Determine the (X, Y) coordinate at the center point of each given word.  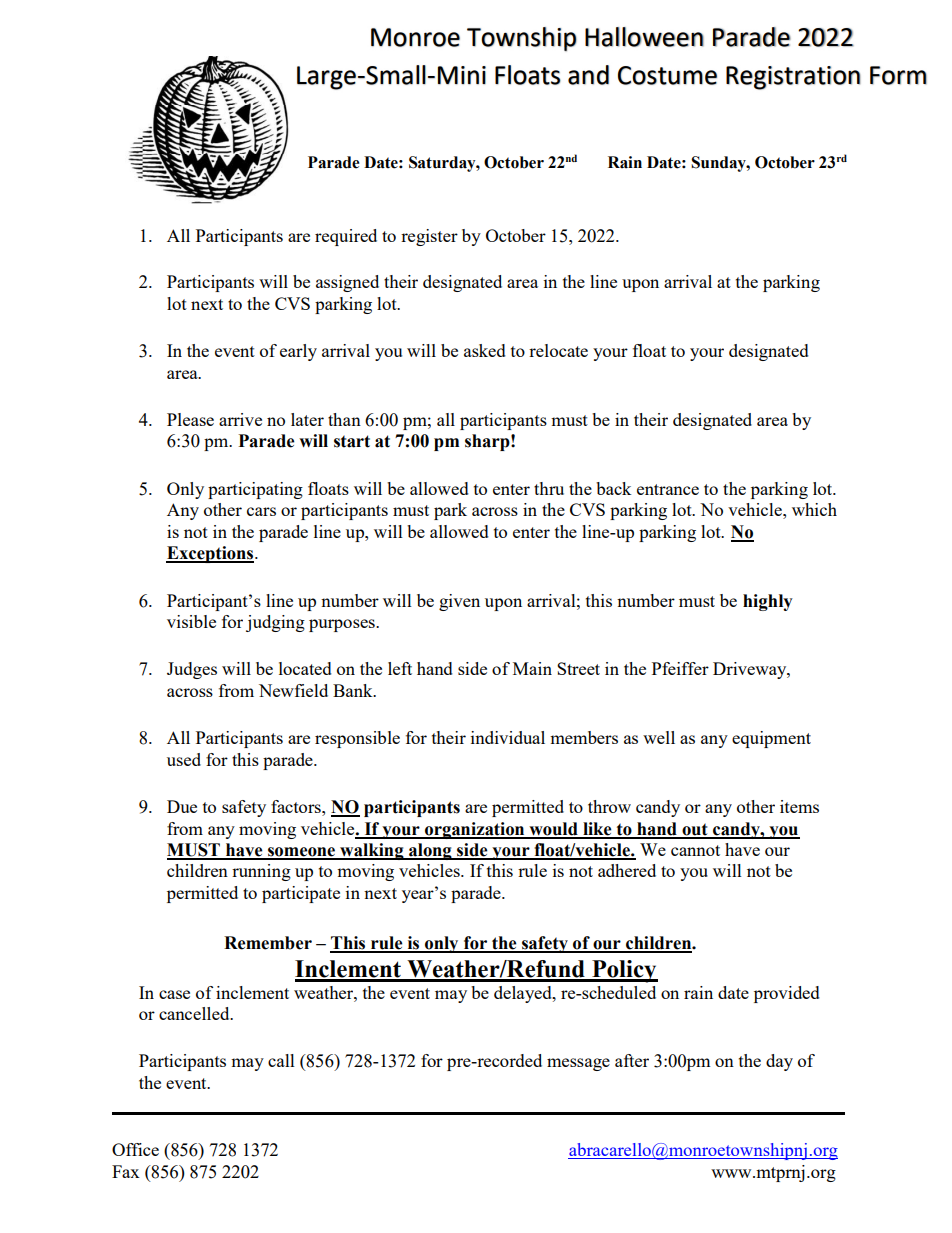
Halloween (644, 37)
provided (787, 994)
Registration (793, 78)
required (346, 237)
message (578, 1064)
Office (135, 1149)
